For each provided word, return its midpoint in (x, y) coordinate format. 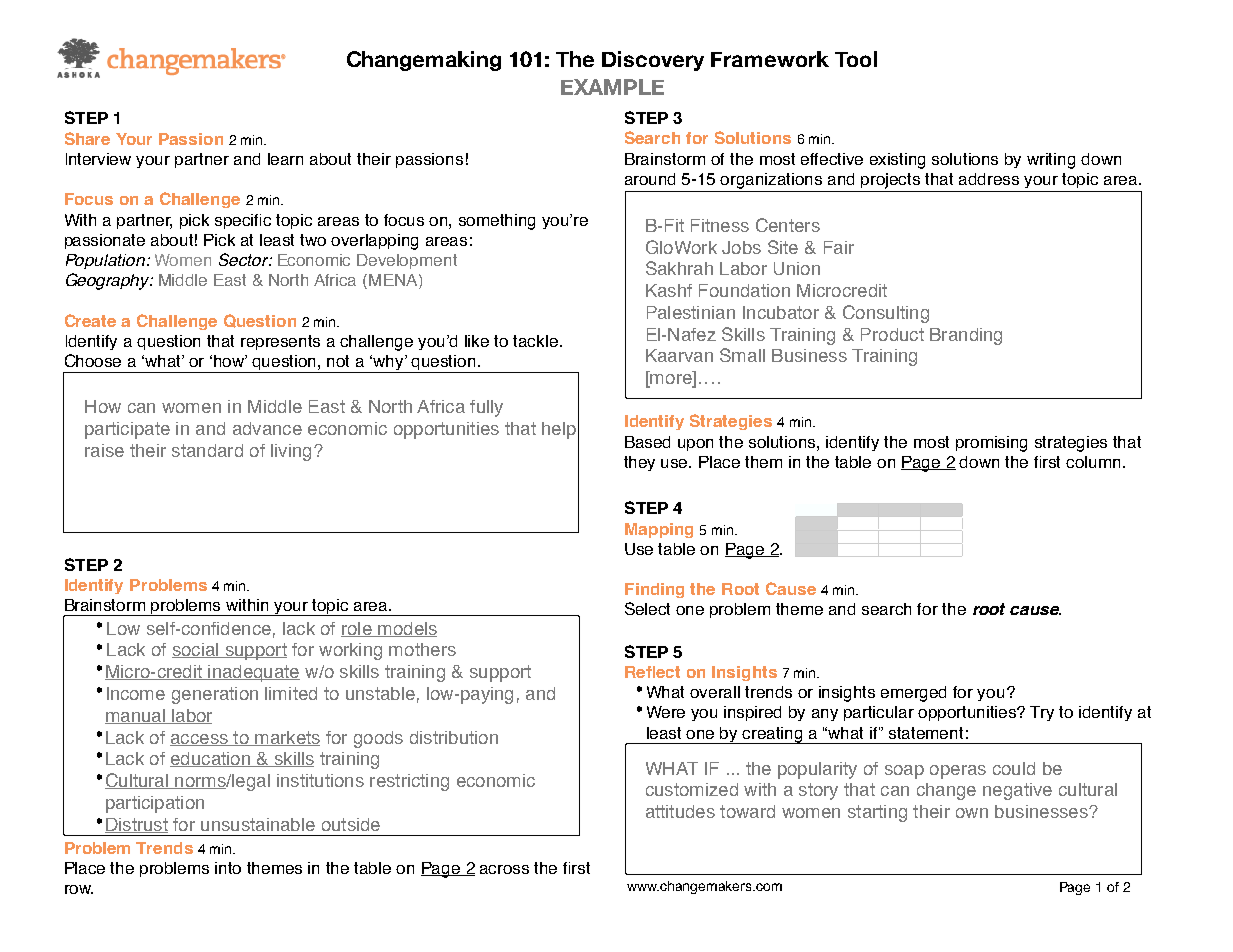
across (504, 869)
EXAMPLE (612, 87)
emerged (913, 694)
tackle (537, 341)
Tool (856, 59)
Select (647, 608)
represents (280, 342)
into (228, 868)
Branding (966, 336)
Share (87, 138)
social (196, 650)
